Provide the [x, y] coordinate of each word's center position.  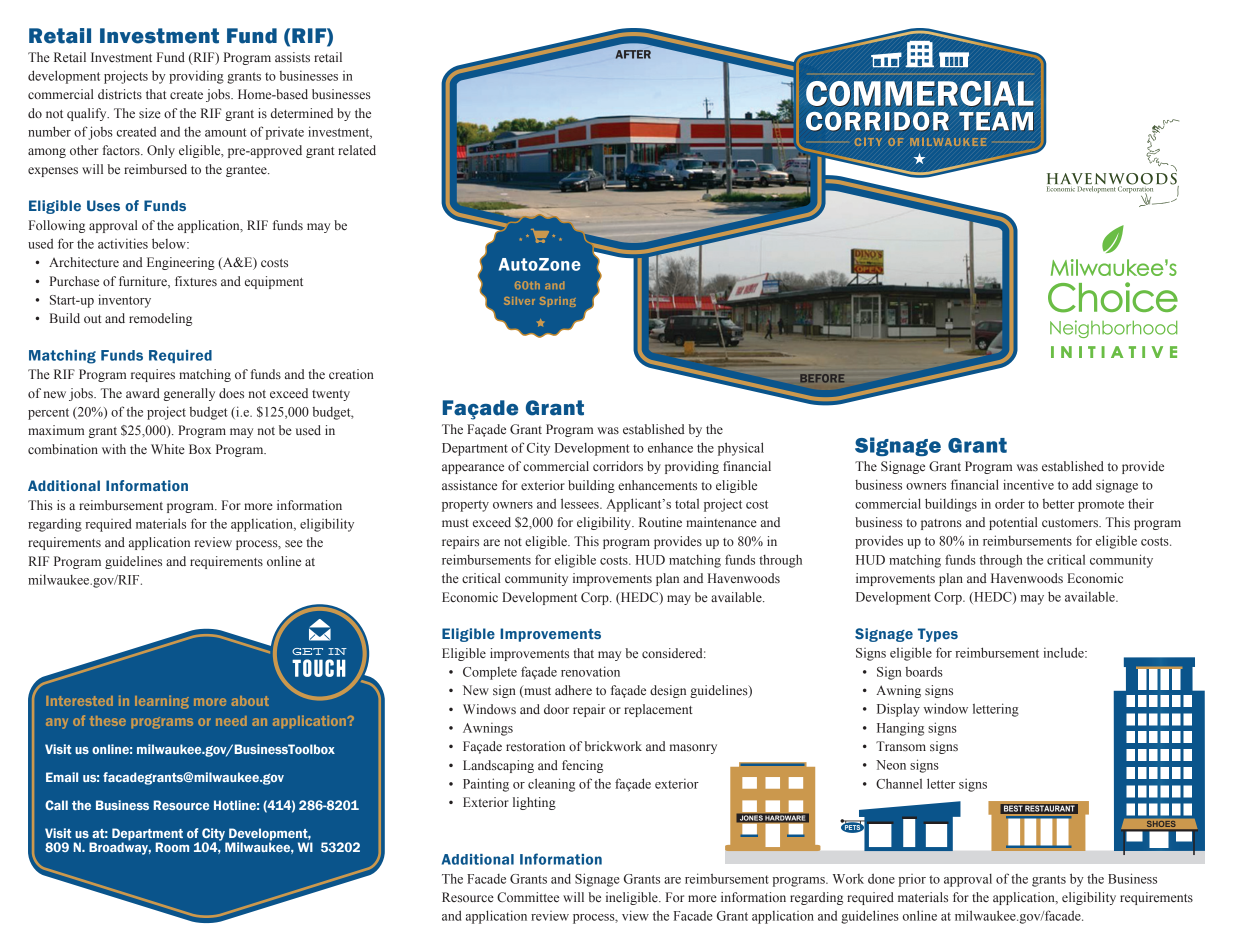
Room [172, 847]
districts [120, 94]
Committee [528, 897]
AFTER [633, 54]
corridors [618, 466]
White [168, 449]
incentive [1028, 484]
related [357, 150]
